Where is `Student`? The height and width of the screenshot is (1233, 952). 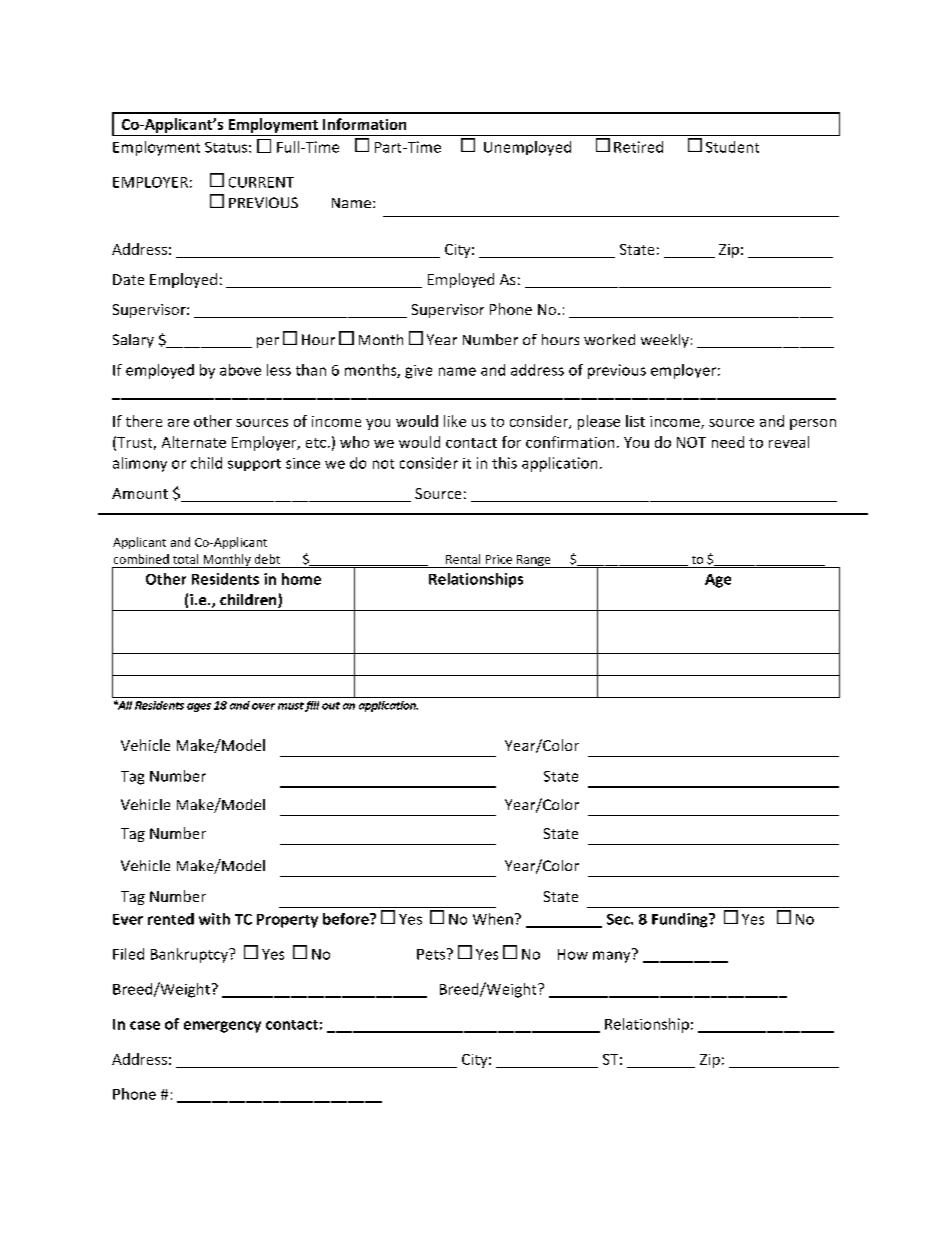
Student is located at coordinates (732, 147).
